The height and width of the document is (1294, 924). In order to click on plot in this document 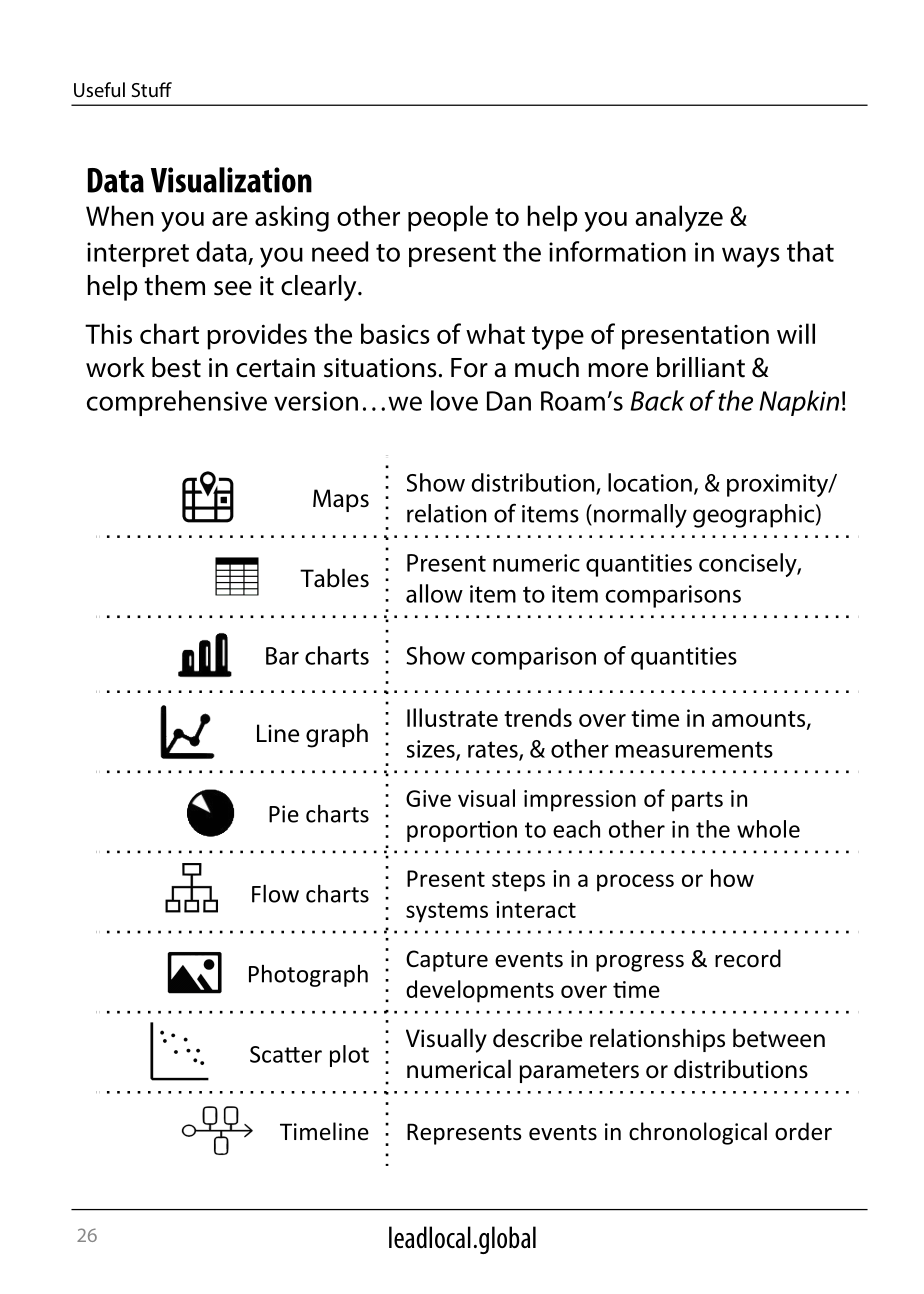, I will do `click(349, 1056)`.
